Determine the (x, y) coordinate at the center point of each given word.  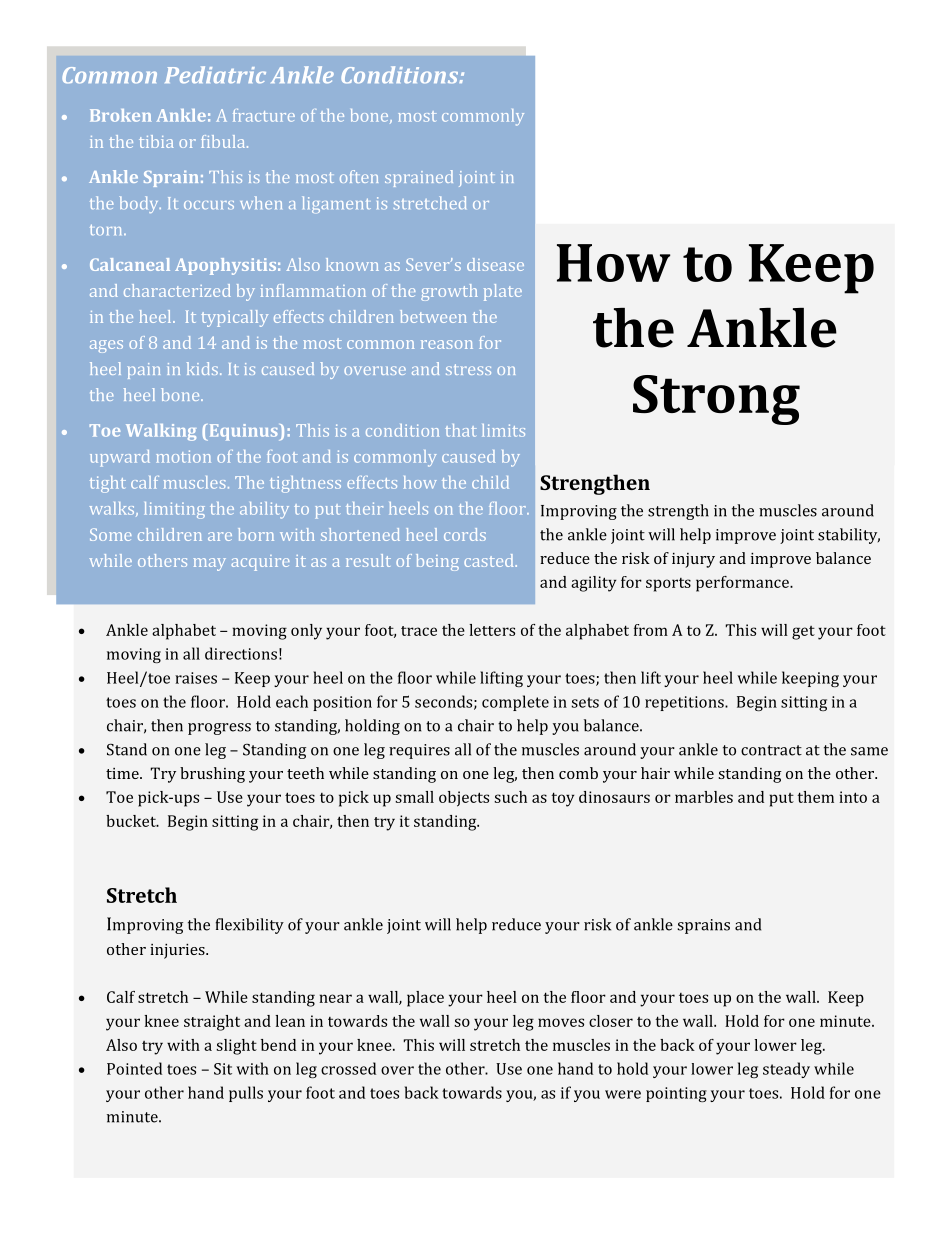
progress (219, 729)
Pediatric (215, 75)
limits (503, 430)
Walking (161, 432)
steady (786, 1070)
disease (495, 264)
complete (515, 703)
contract (771, 750)
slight (236, 1047)
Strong (716, 400)
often (359, 176)
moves (561, 1022)
